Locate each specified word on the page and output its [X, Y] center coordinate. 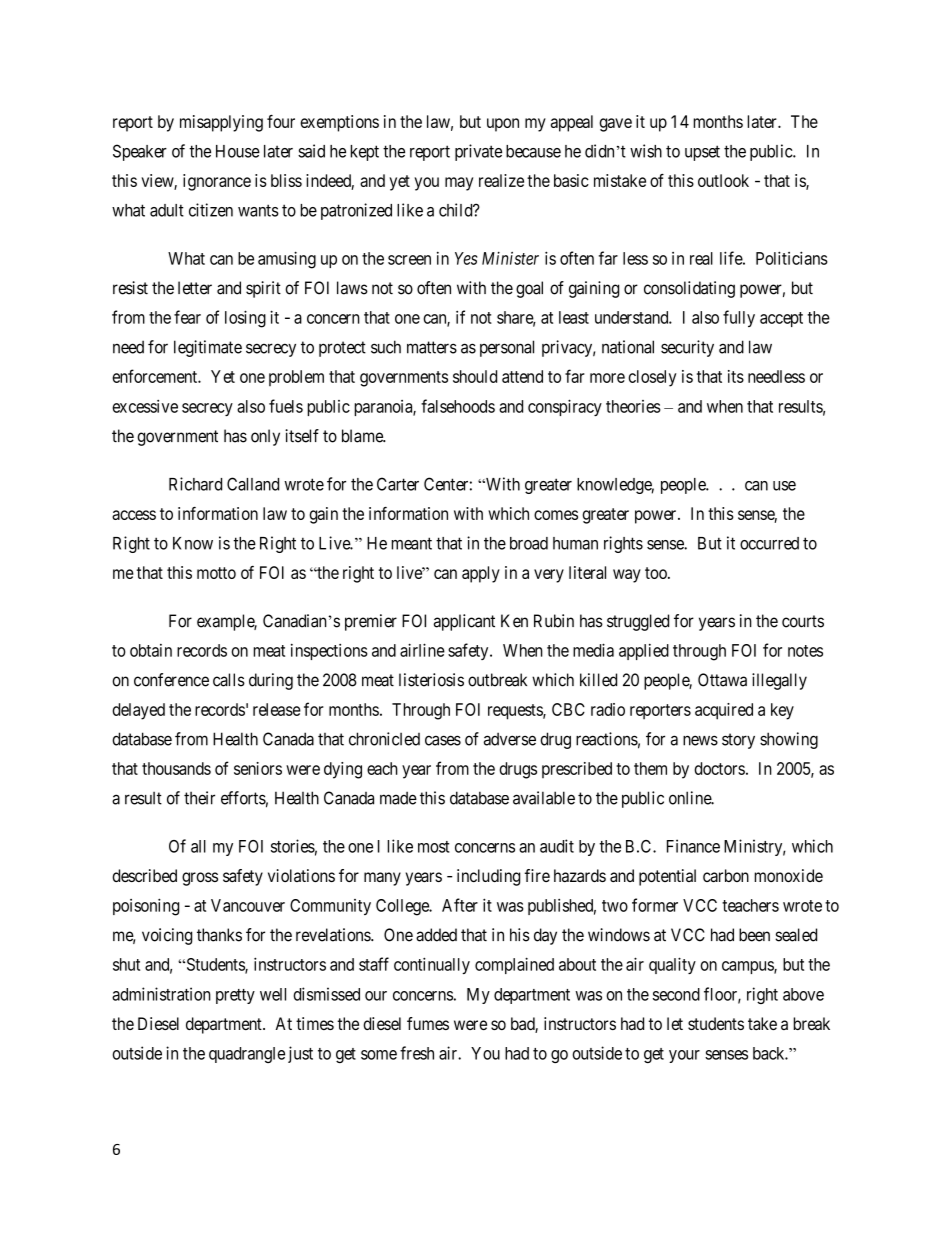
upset [702, 153]
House [238, 151]
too [657, 573]
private [478, 152]
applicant [464, 622]
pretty [235, 996]
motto [216, 573]
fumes [428, 1023]
